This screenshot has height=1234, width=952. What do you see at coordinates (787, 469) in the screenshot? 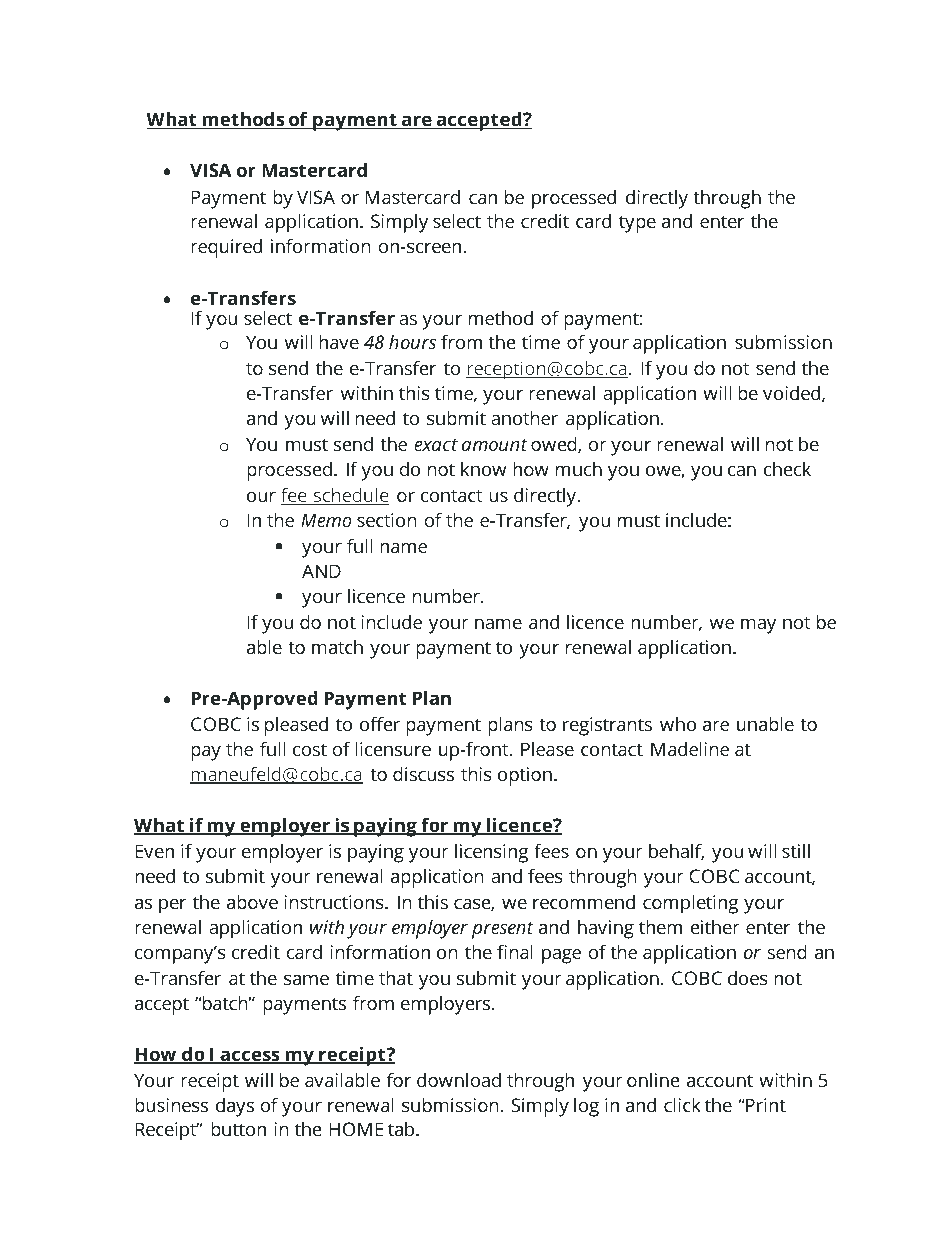
I see `check` at bounding box center [787, 469].
